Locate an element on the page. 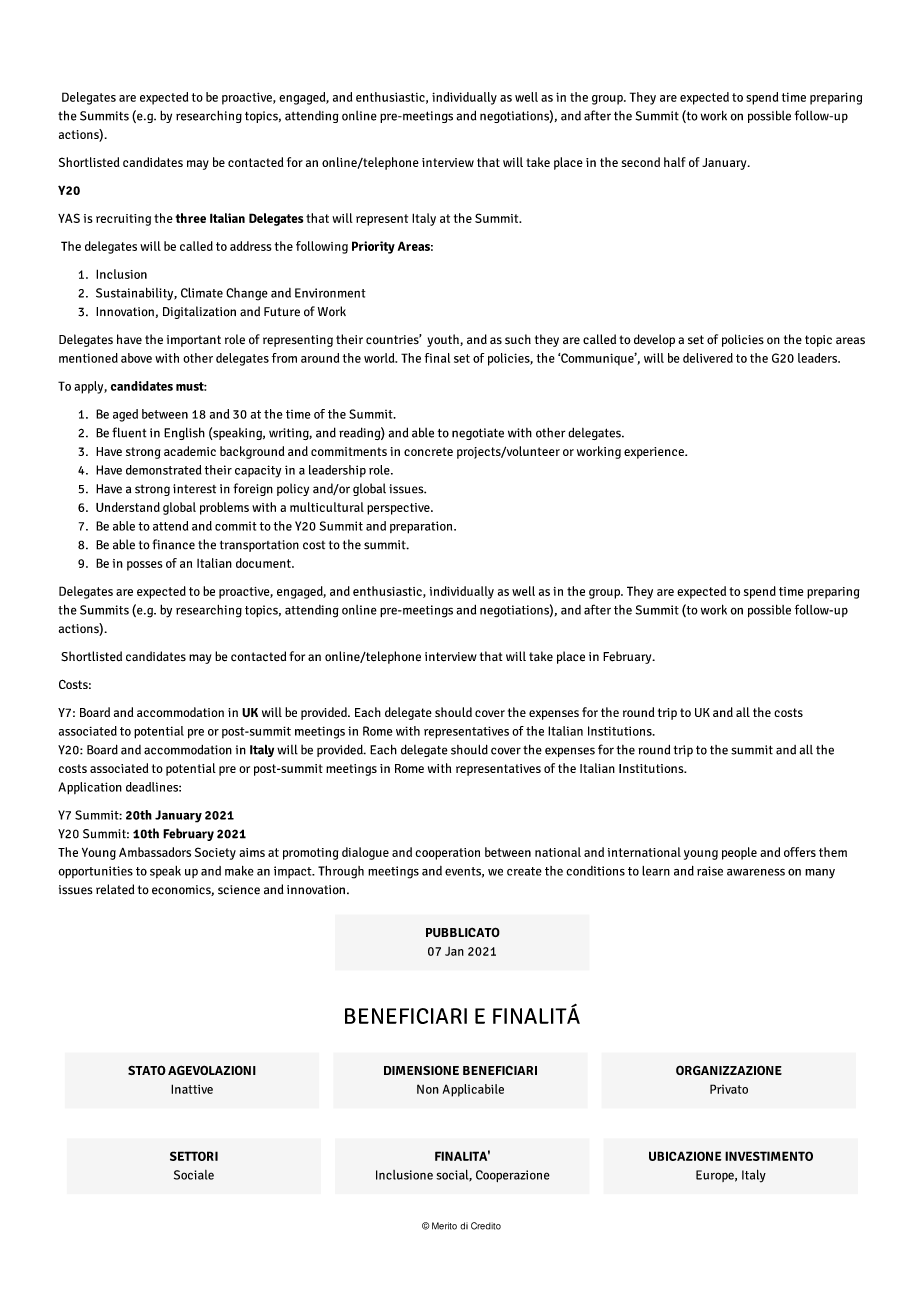 The width and height of the image is (924, 1308). half is located at coordinates (675, 162).
